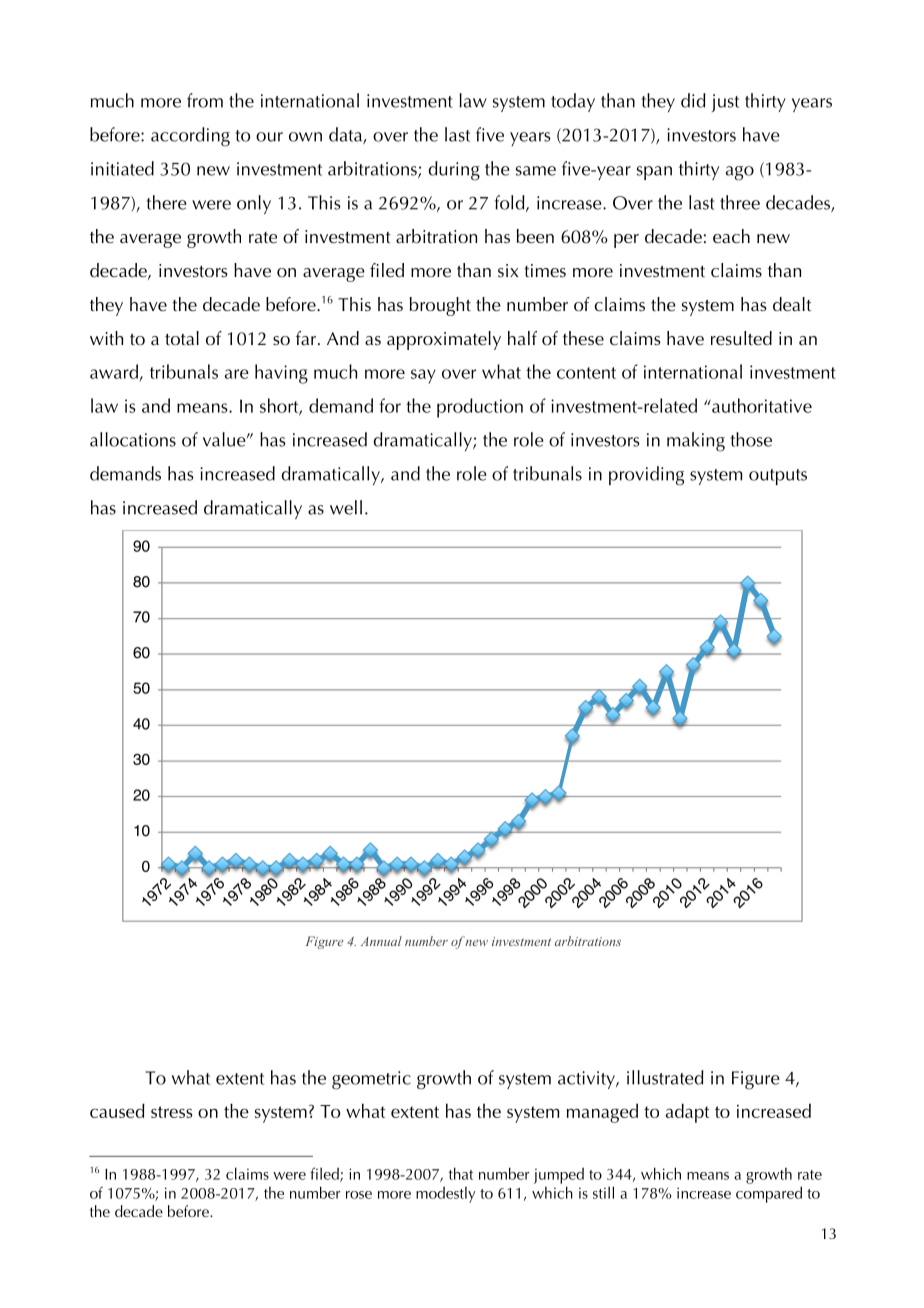 The width and height of the screenshot is (924, 1308). What do you see at coordinates (423, 376) in the screenshot?
I see `say` at bounding box center [423, 376].
